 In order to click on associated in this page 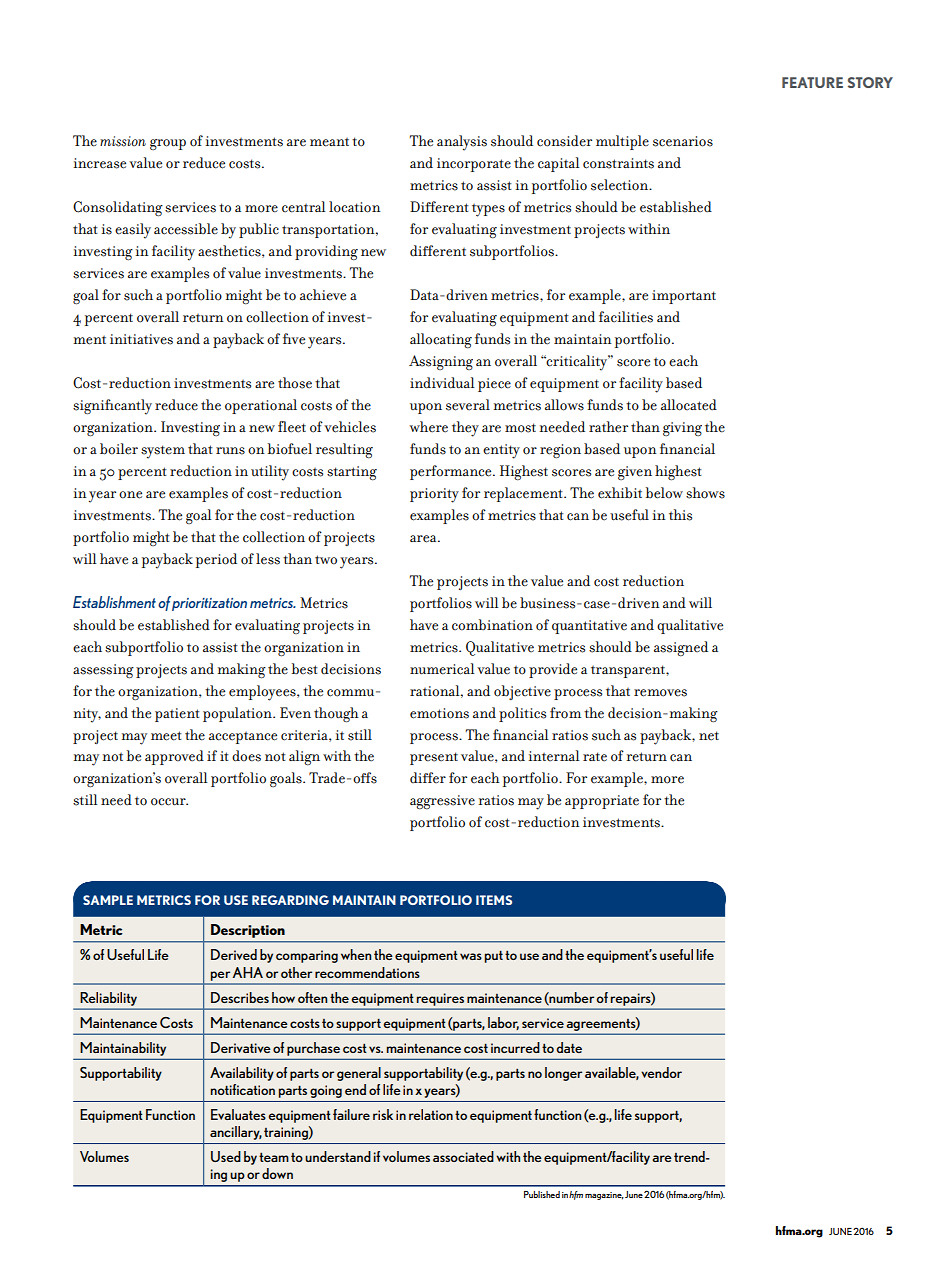, I will do `click(463, 1156)`.
